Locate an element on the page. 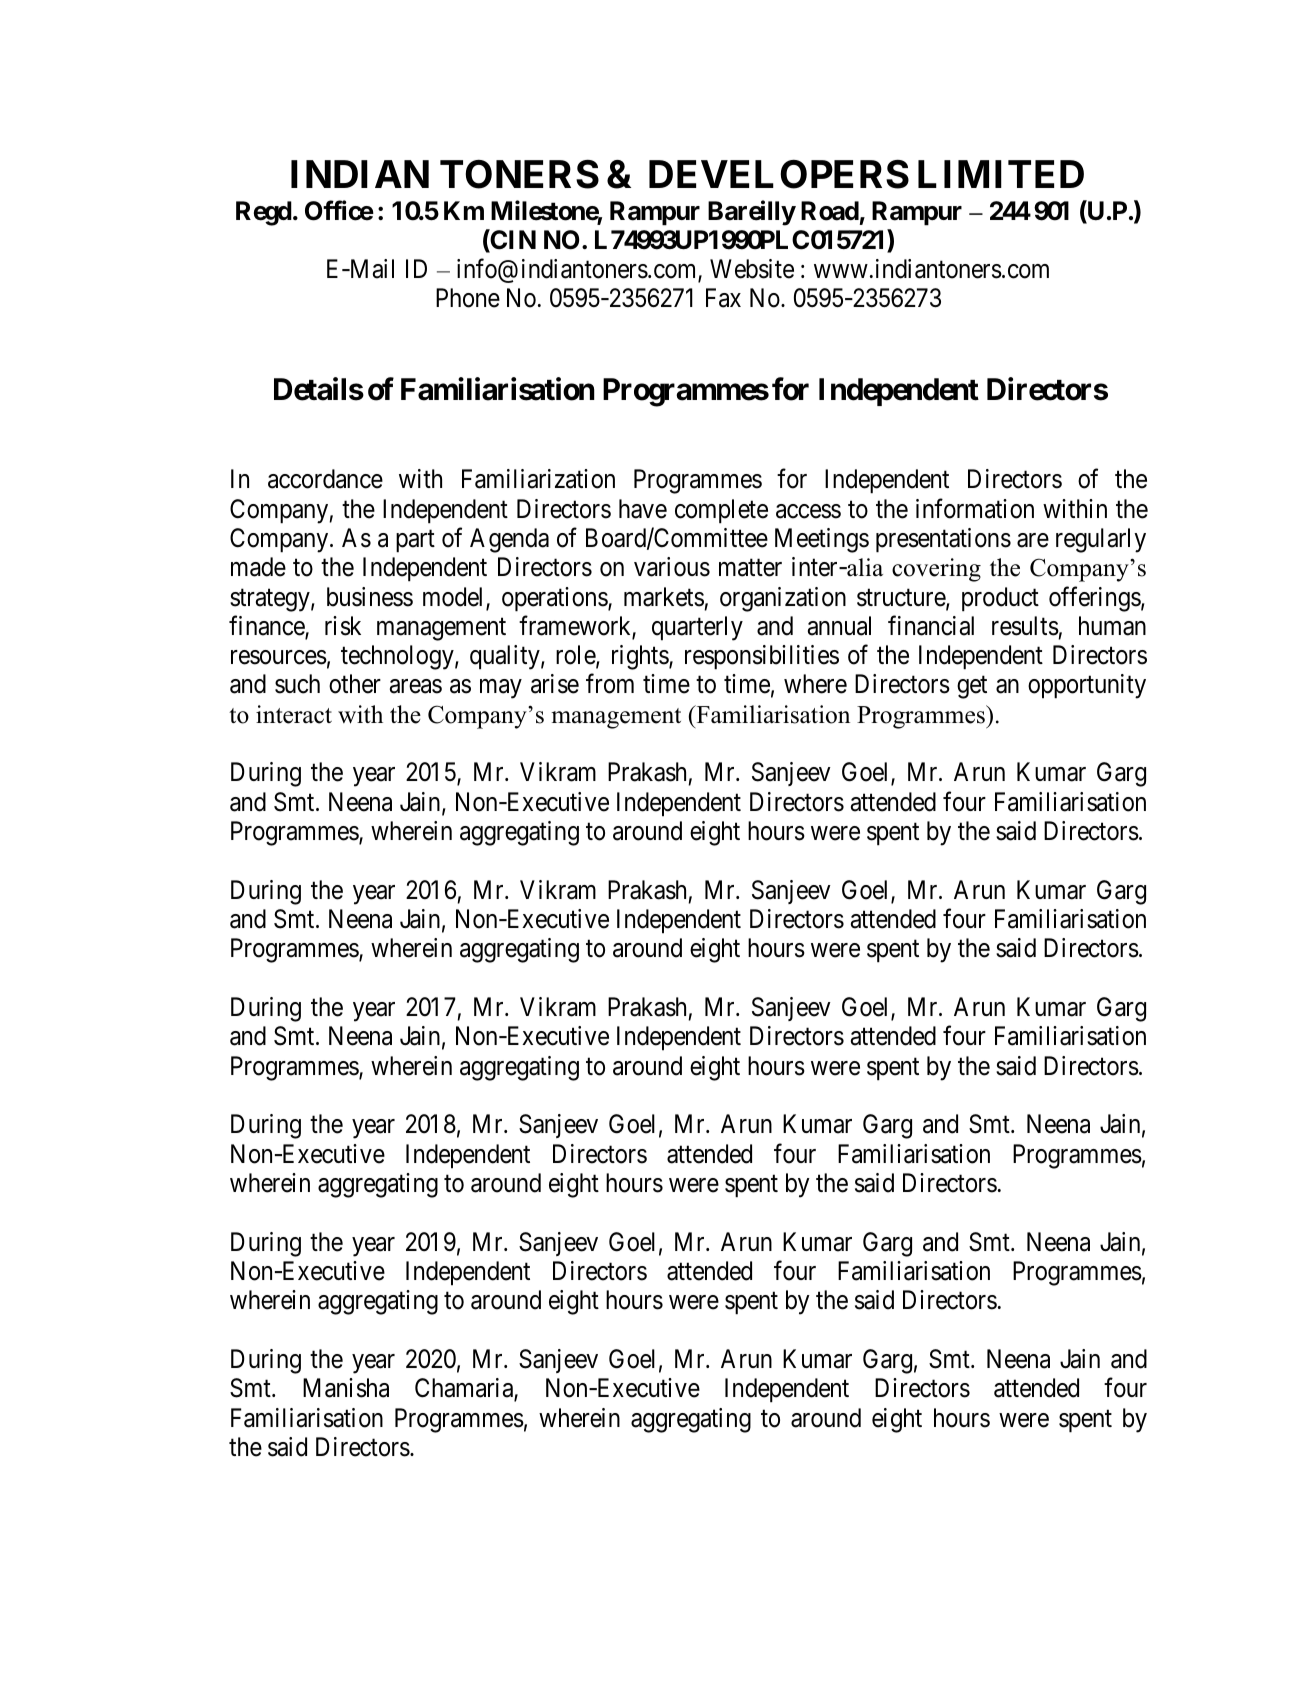 The image size is (1300, 1683). markets is located at coordinates (664, 597).
